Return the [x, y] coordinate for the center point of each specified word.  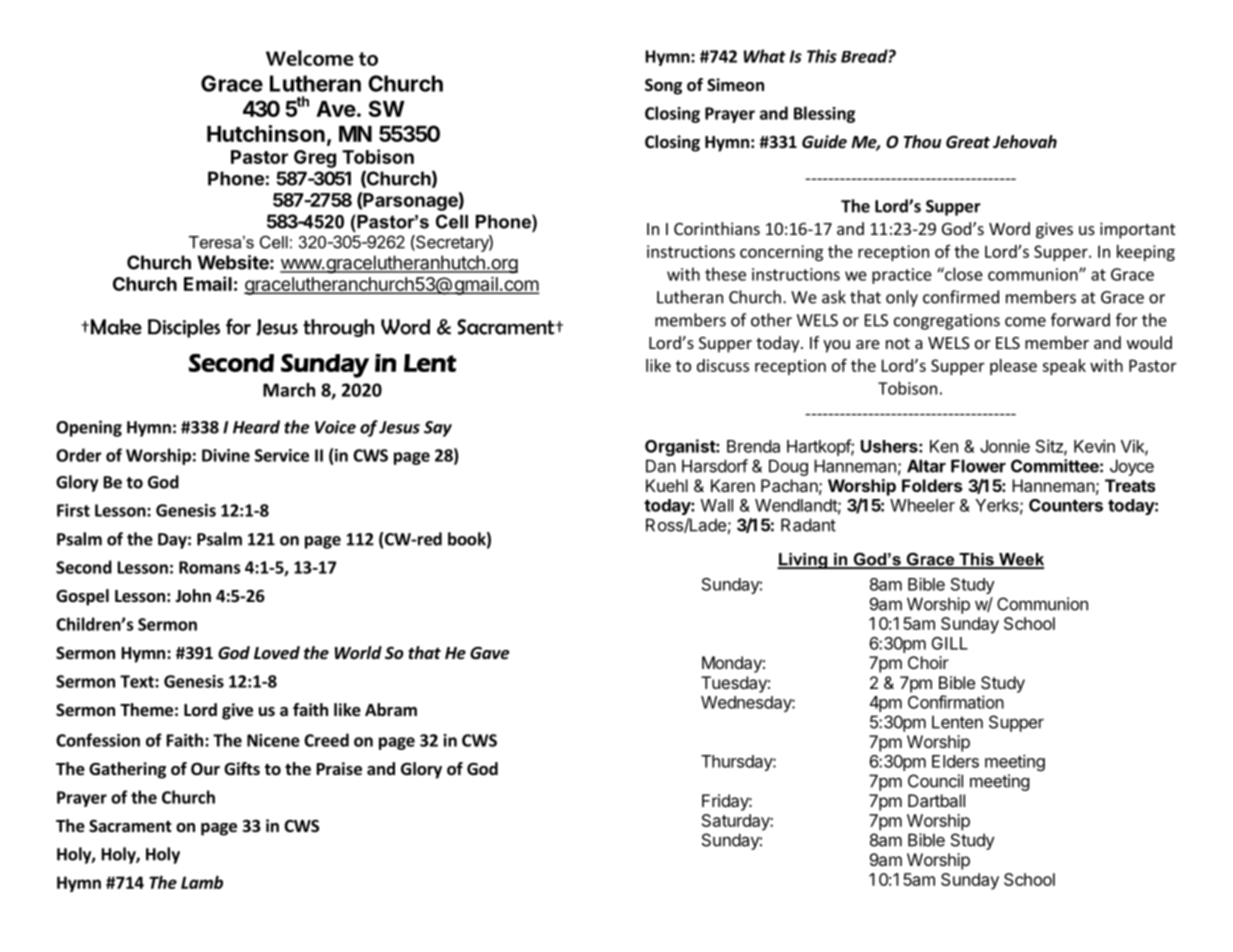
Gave [489, 653]
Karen [733, 485]
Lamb [202, 882]
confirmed [961, 297]
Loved [277, 653]
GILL [950, 643]
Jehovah [1025, 142]
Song [663, 86]
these [725, 274]
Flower [978, 466]
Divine [226, 455]
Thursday [737, 763]
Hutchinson [266, 133]
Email [208, 283]
